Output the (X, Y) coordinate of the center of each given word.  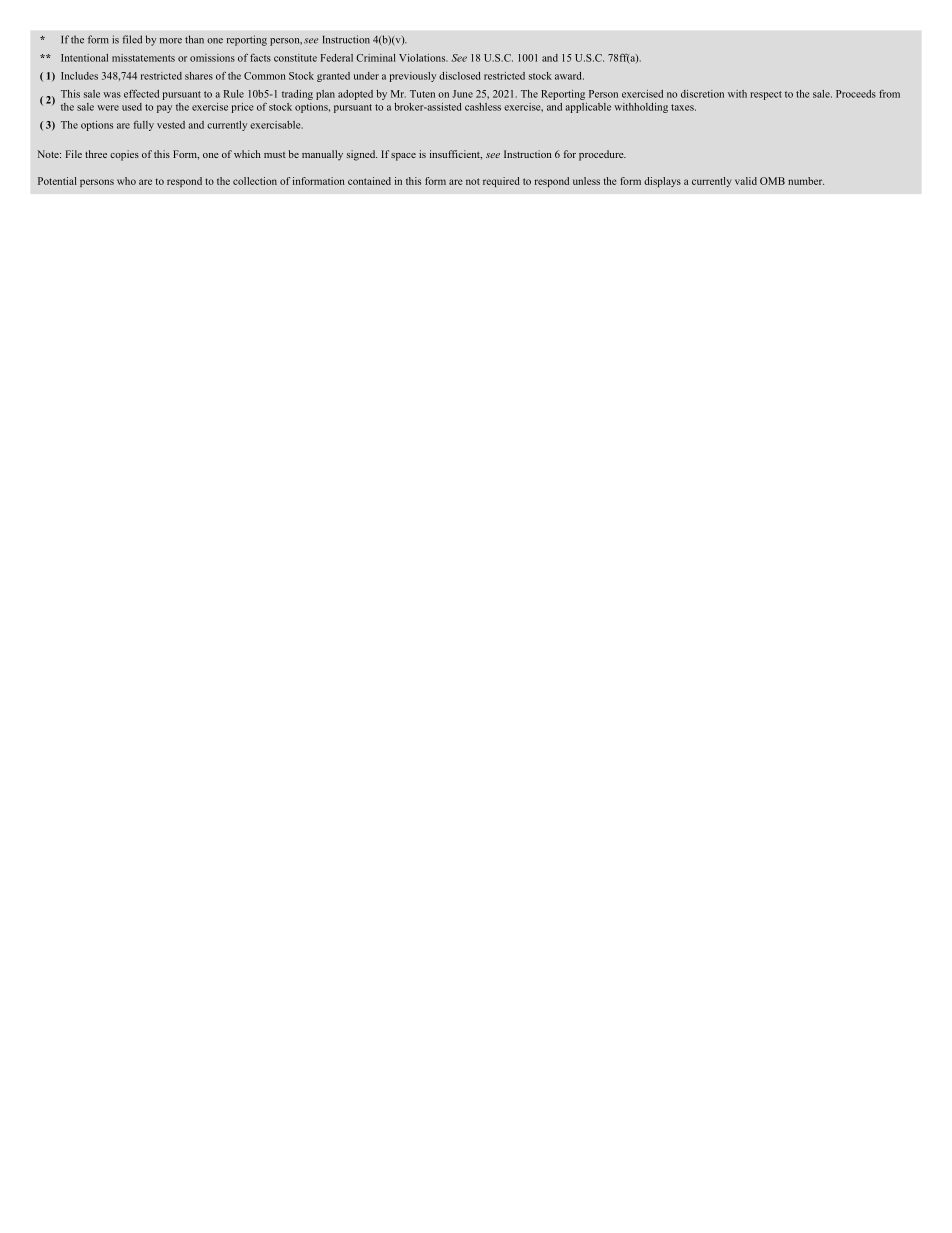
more (171, 41)
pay (164, 109)
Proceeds (856, 94)
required (501, 182)
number (806, 181)
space (403, 157)
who (126, 181)
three (96, 154)
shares (199, 76)
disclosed (459, 76)
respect (766, 95)
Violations (423, 58)
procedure (602, 155)
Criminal (376, 58)
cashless (483, 107)
